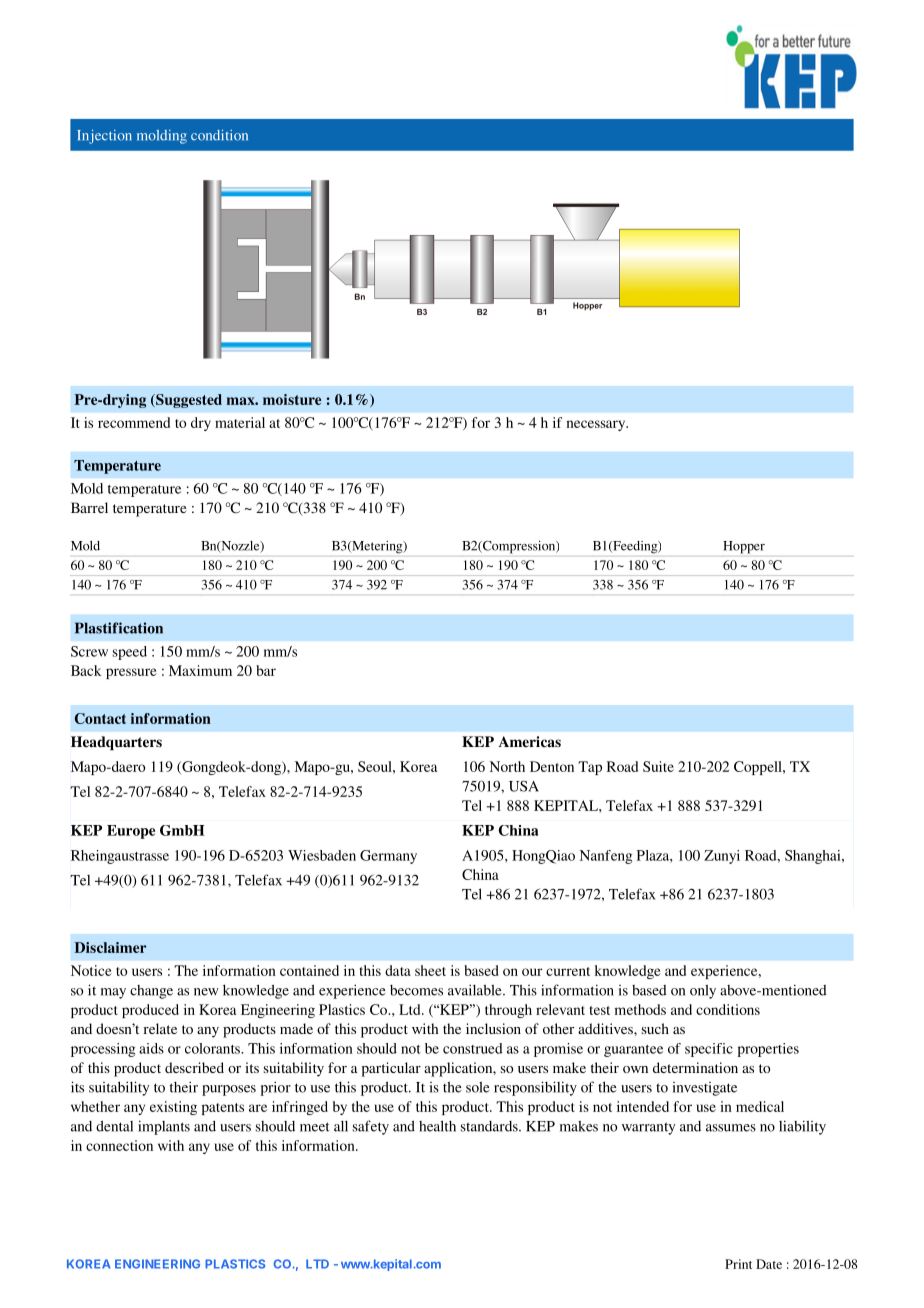  Describe the element at coordinates (437, 1126) in the document. I see `health` at that location.
